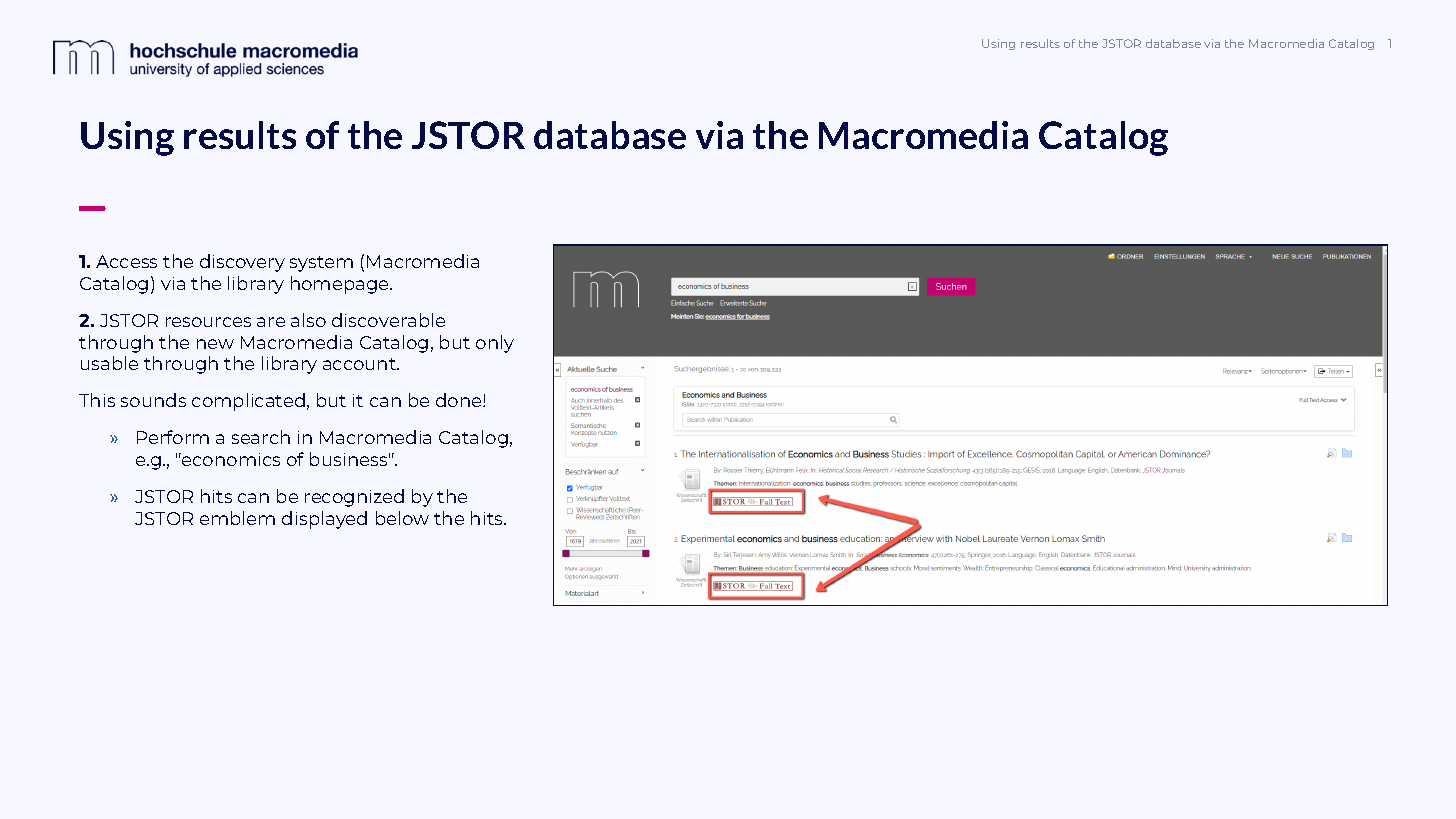 The image size is (1456, 819). What do you see at coordinates (173, 437) in the screenshot?
I see `Perform` at bounding box center [173, 437].
